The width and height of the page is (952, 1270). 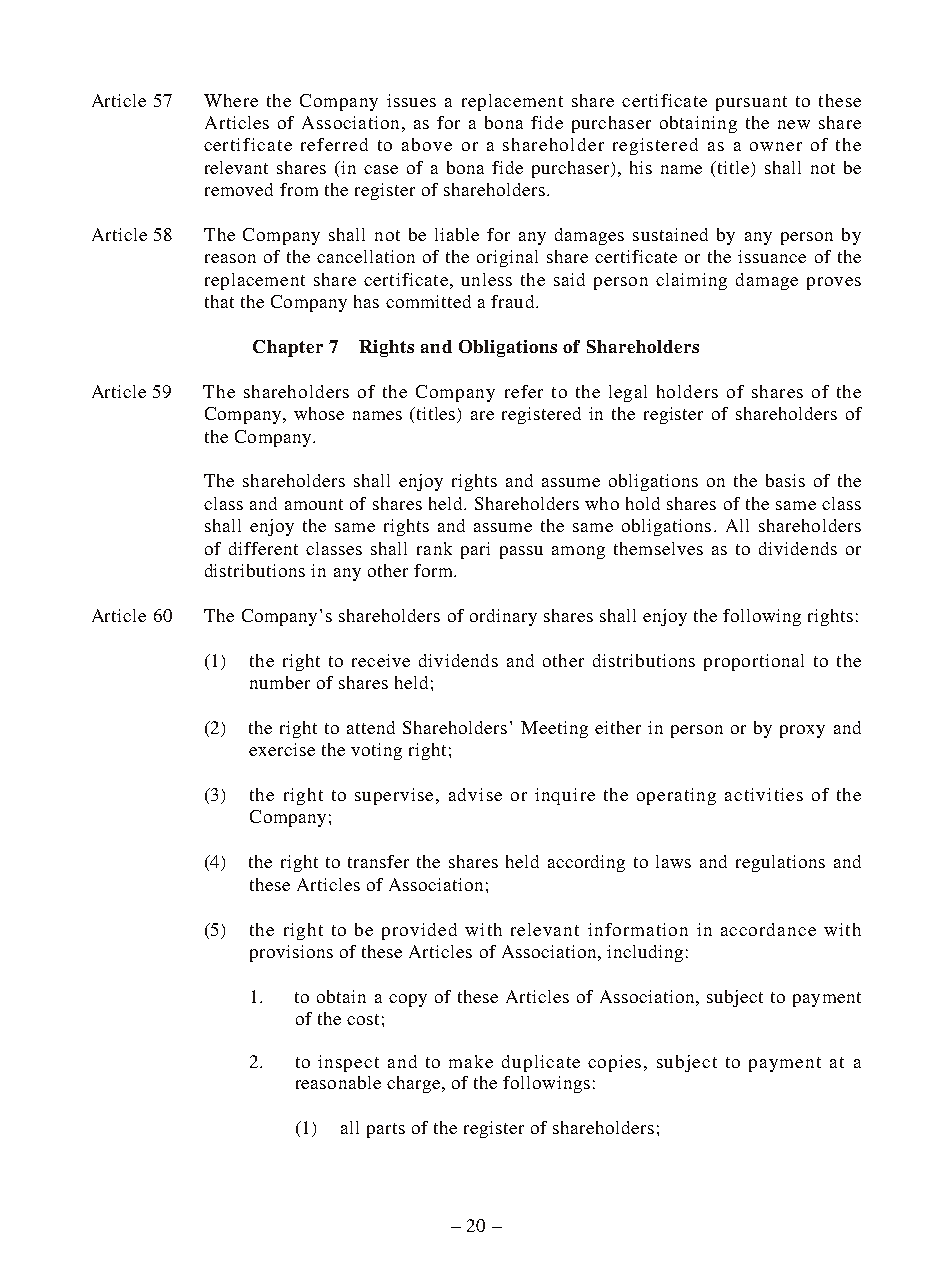 I want to click on ordinary, so click(x=503, y=617).
